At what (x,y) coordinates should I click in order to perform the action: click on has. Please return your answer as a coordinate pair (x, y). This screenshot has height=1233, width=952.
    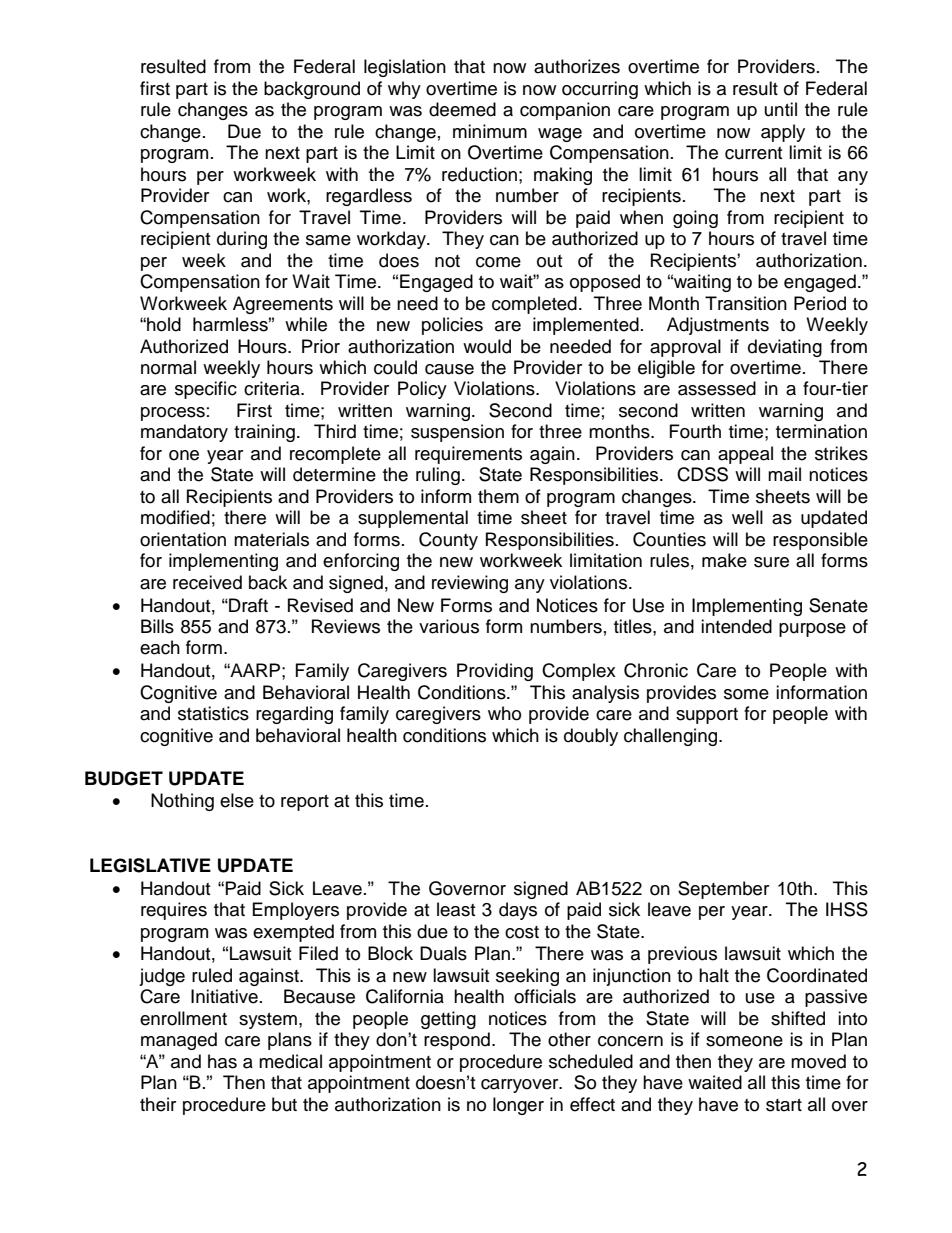
    Looking at the image, I should click on (222, 1061).
